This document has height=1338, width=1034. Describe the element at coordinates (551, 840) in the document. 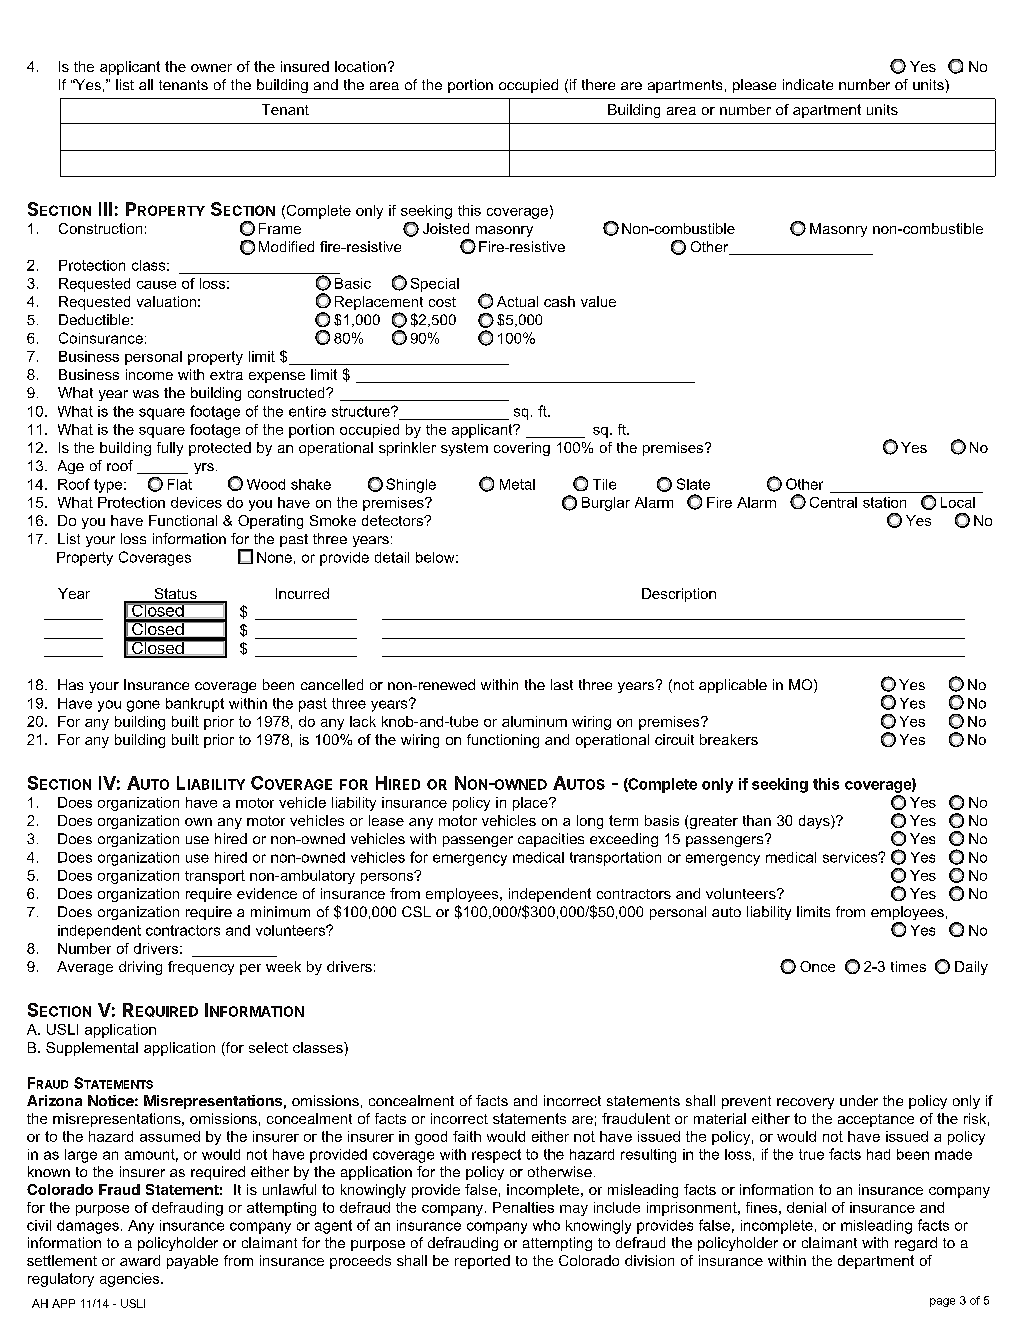

I see `capacities` at that location.
